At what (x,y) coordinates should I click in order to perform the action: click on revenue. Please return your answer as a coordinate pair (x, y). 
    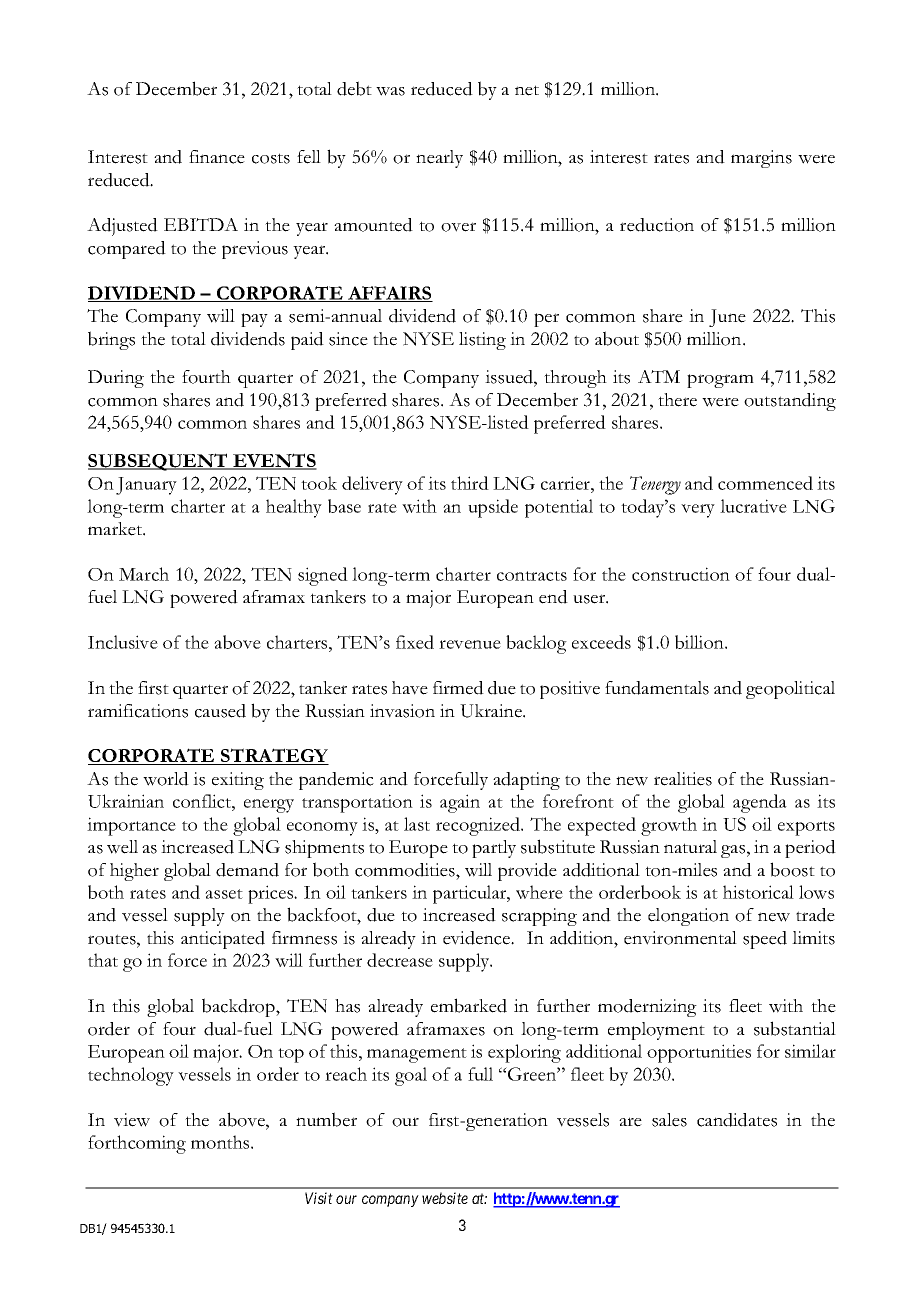
    Looking at the image, I should click on (470, 644).
